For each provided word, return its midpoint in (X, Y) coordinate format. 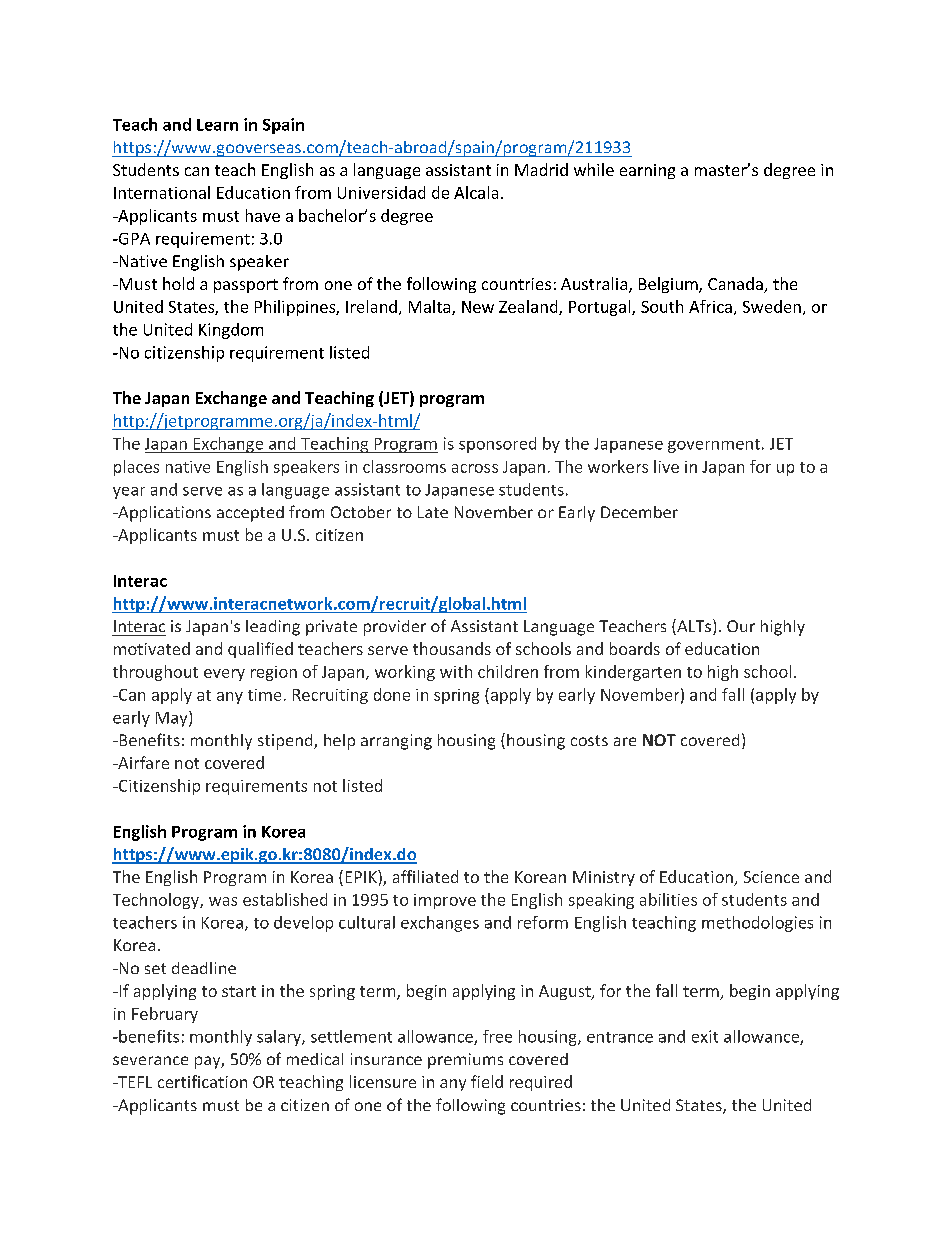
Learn (217, 125)
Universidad (381, 192)
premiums (465, 1061)
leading (273, 628)
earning (647, 171)
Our (741, 626)
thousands (452, 648)
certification (202, 1081)
